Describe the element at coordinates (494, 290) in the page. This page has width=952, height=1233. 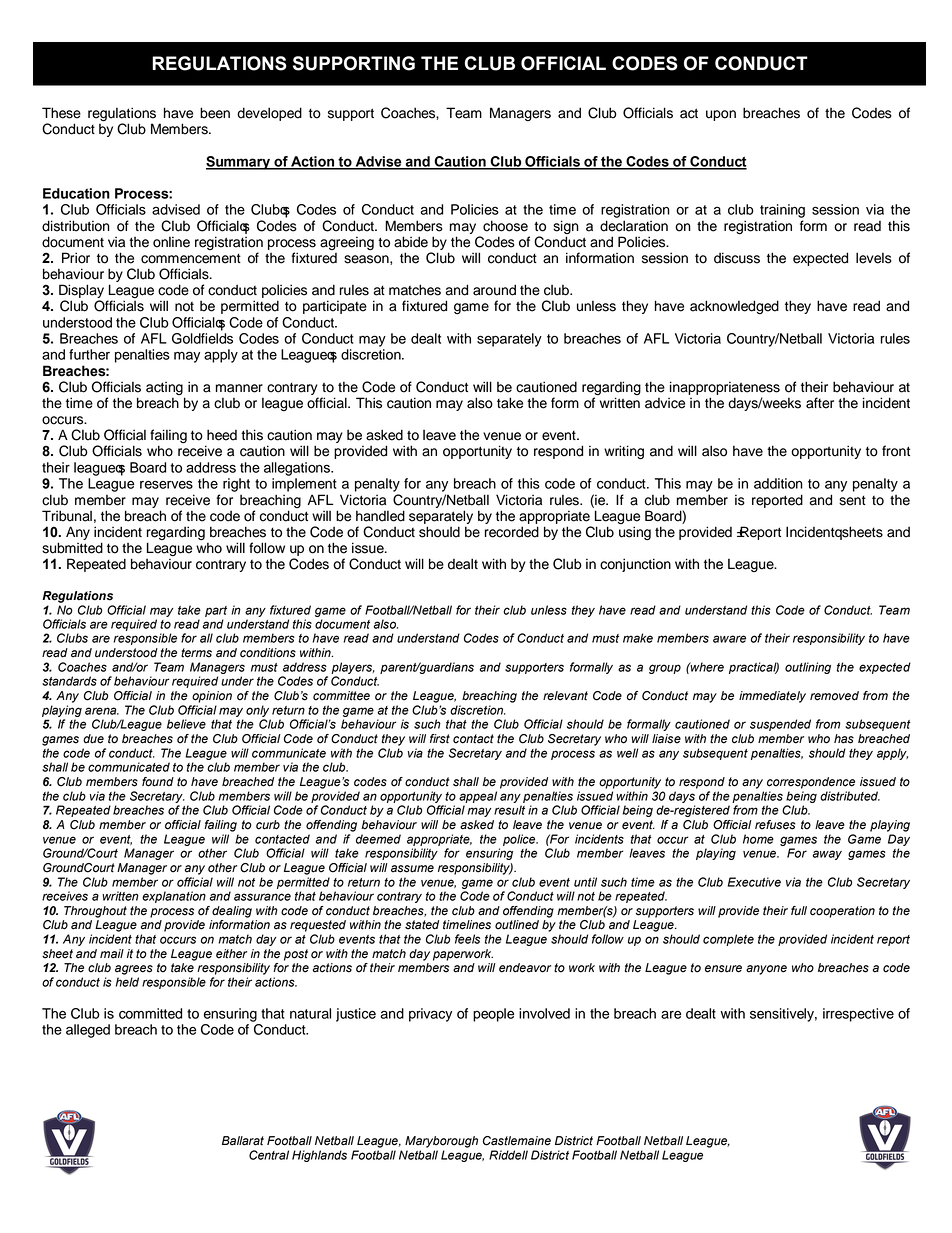
I see `around` at that location.
